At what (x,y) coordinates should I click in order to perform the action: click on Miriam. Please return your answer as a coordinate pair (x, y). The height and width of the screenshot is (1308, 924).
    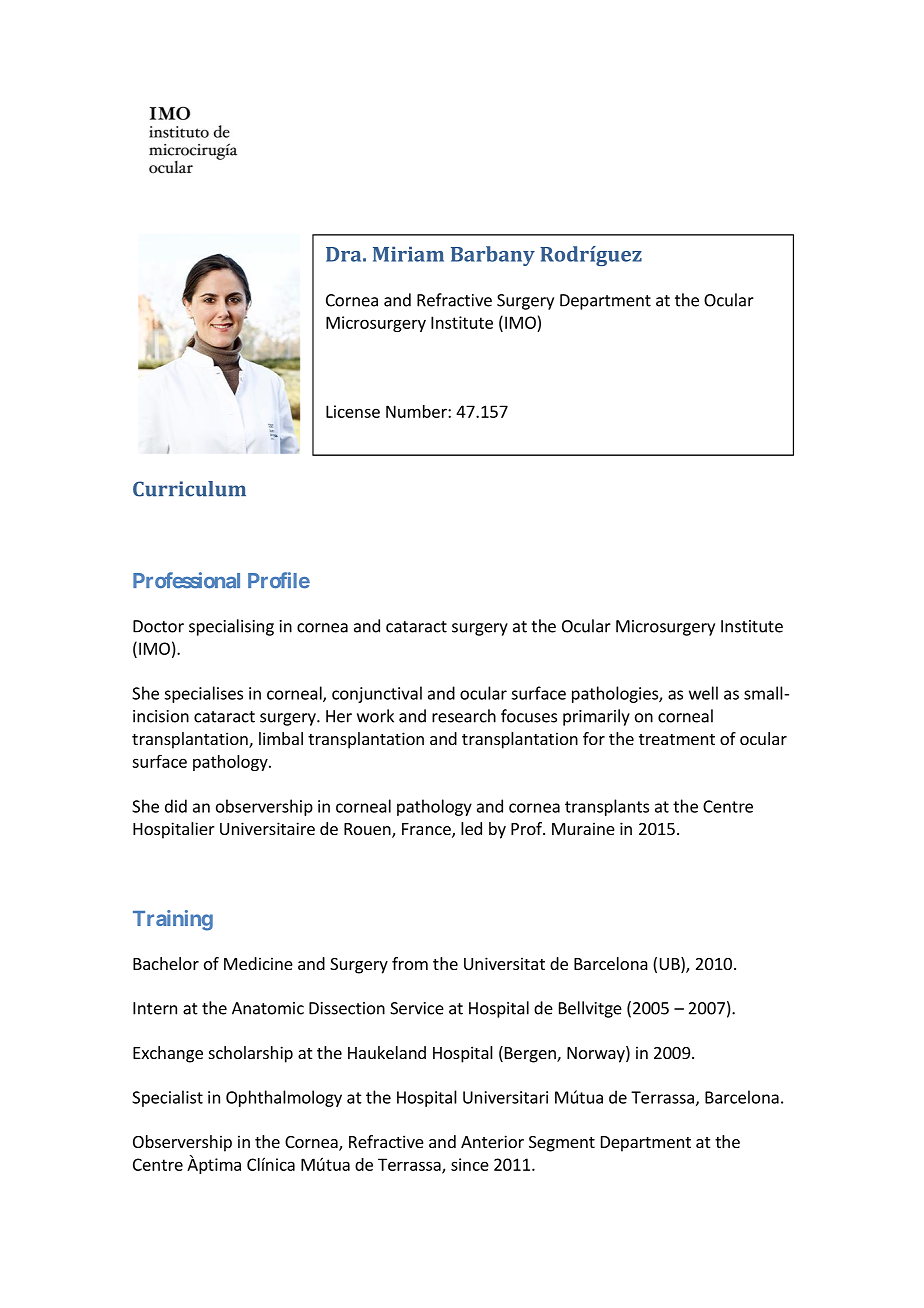
    Looking at the image, I should click on (408, 254).
